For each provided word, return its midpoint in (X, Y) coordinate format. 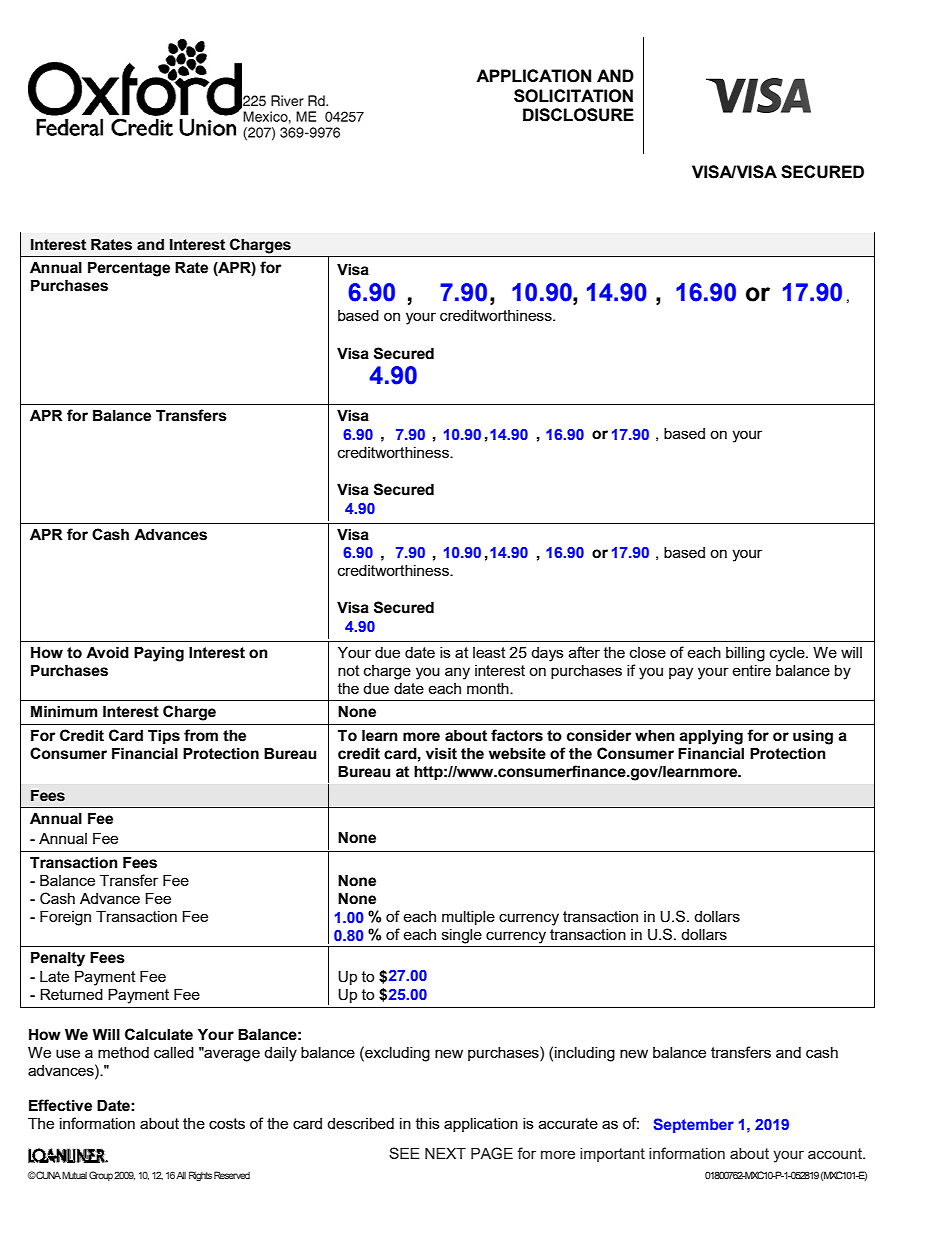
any (457, 673)
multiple (468, 918)
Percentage (129, 269)
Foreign (65, 918)
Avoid (107, 653)
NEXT (445, 1153)
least (489, 652)
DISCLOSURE (578, 115)
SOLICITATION (573, 96)
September (693, 1125)
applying (711, 737)
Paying (159, 654)
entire (751, 670)
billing (745, 654)
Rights (200, 1176)
